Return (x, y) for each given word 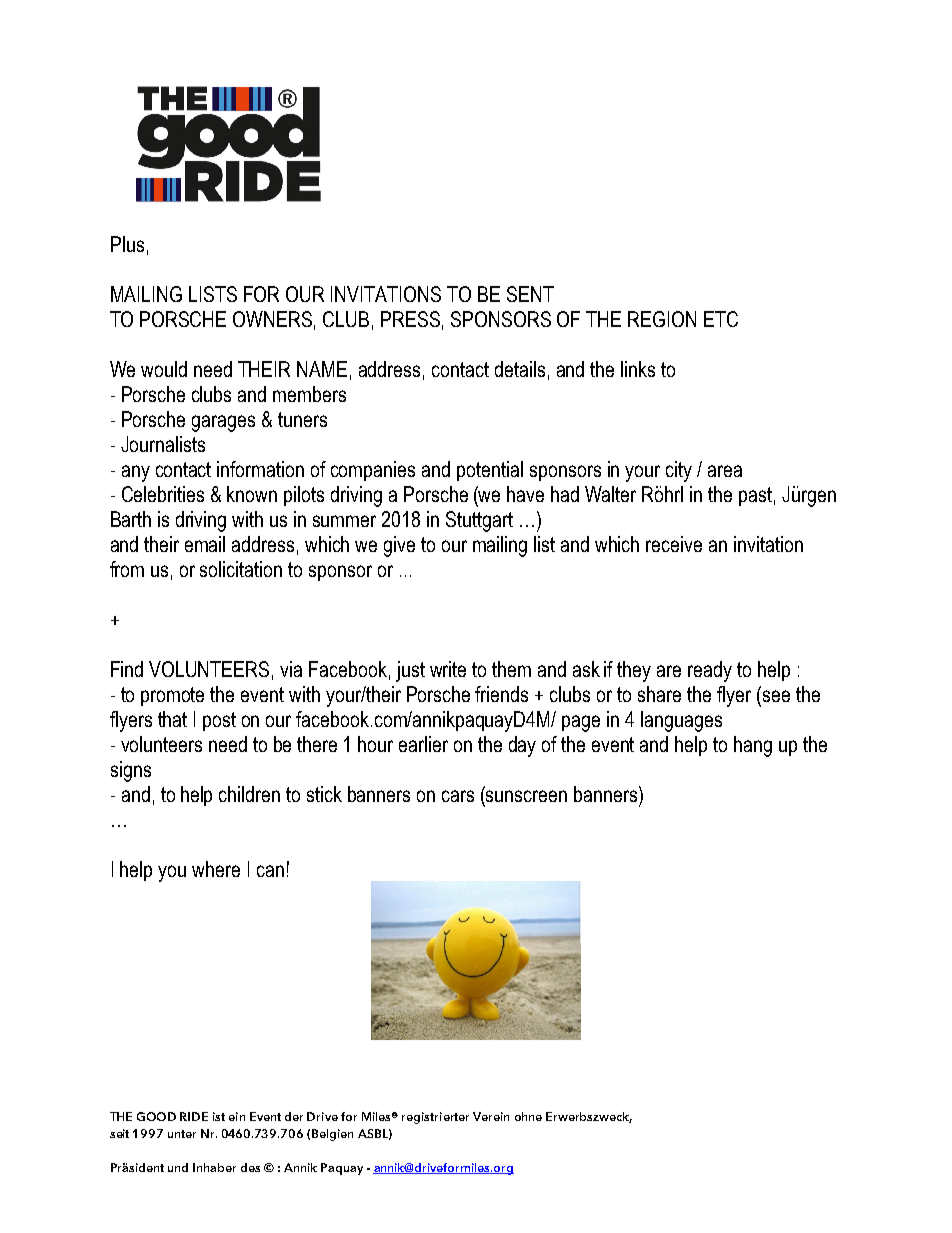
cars (458, 796)
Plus (127, 244)
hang (753, 746)
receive (674, 544)
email (205, 544)
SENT (530, 294)
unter (182, 1134)
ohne (528, 1116)
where (216, 869)
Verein (491, 1116)
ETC (721, 319)
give (399, 546)
